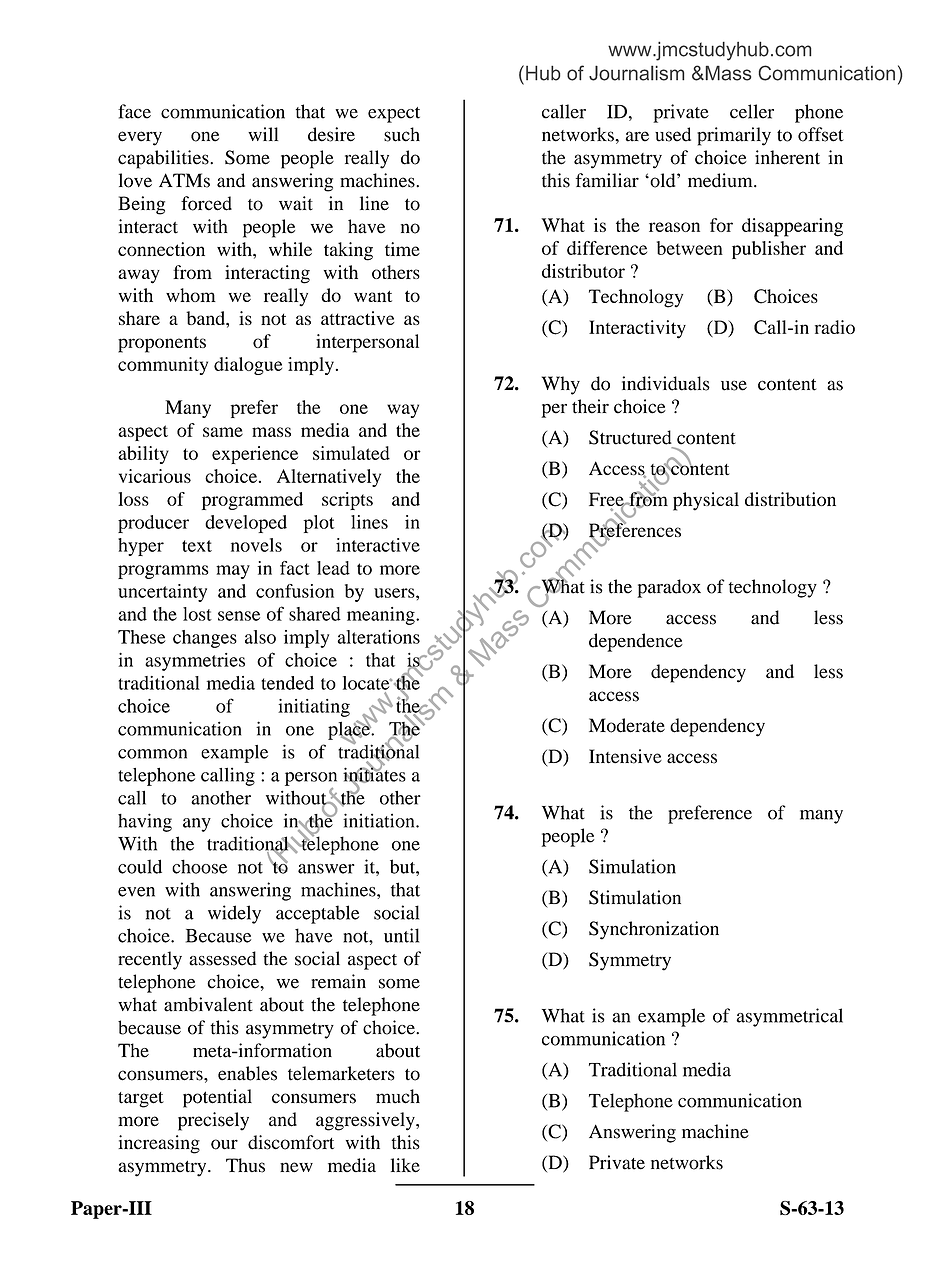  I want to click on will, so click(263, 134).
